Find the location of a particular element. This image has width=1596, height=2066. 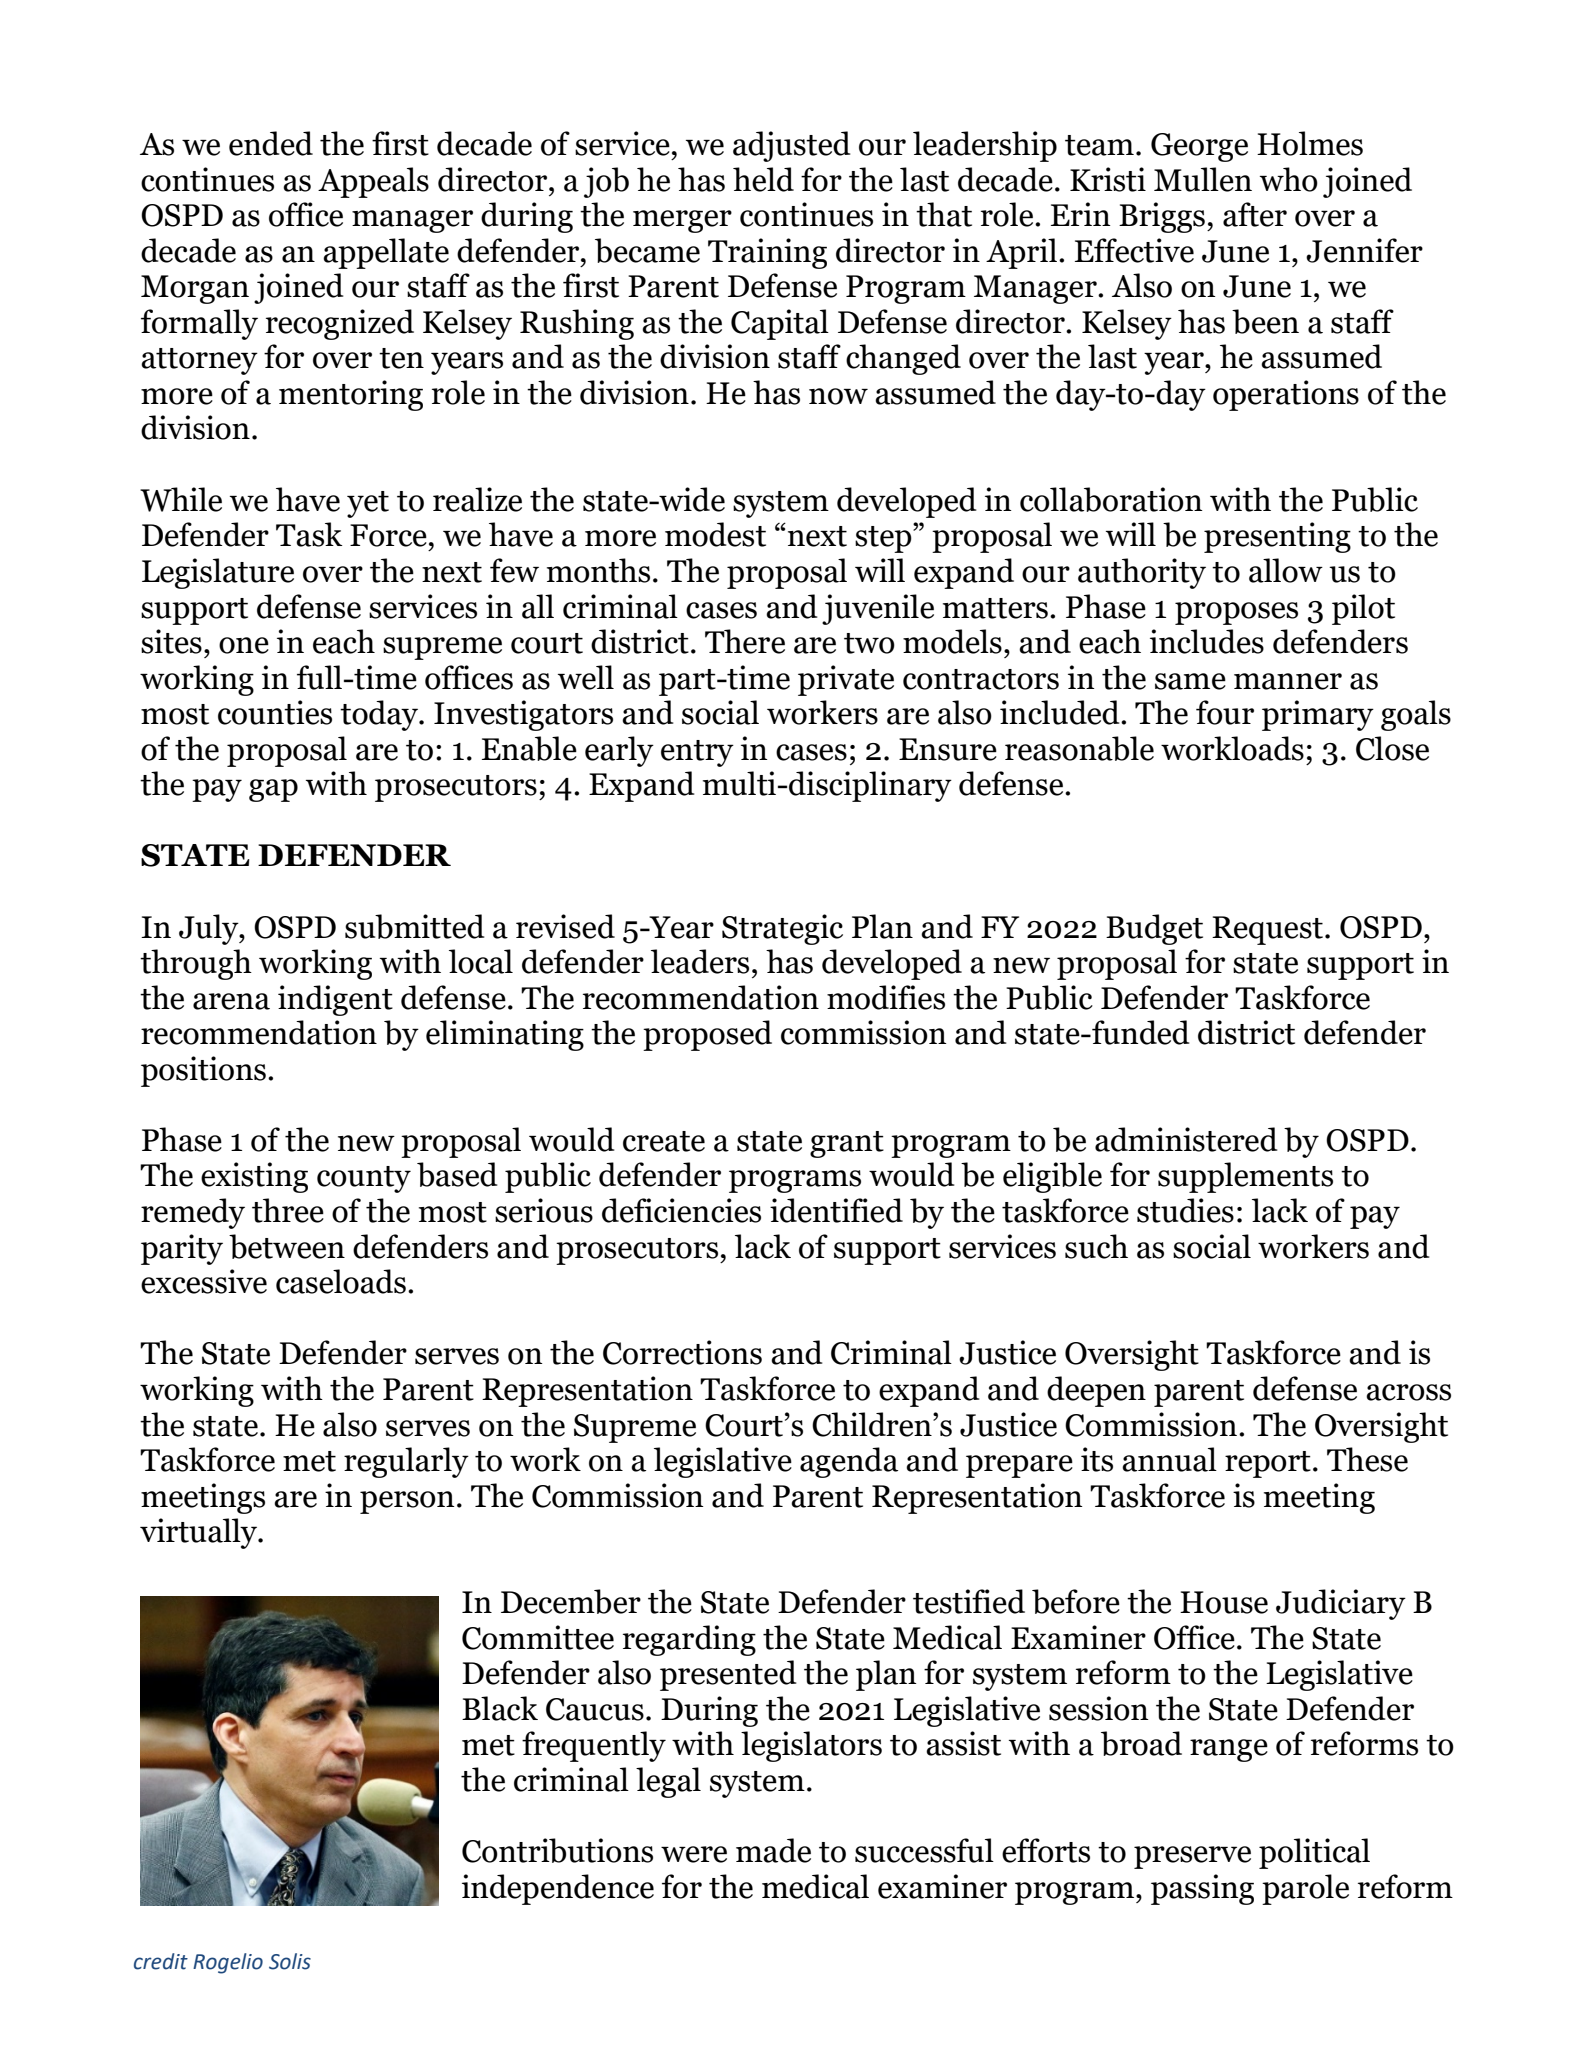

after is located at coordinates (1255, 214).
